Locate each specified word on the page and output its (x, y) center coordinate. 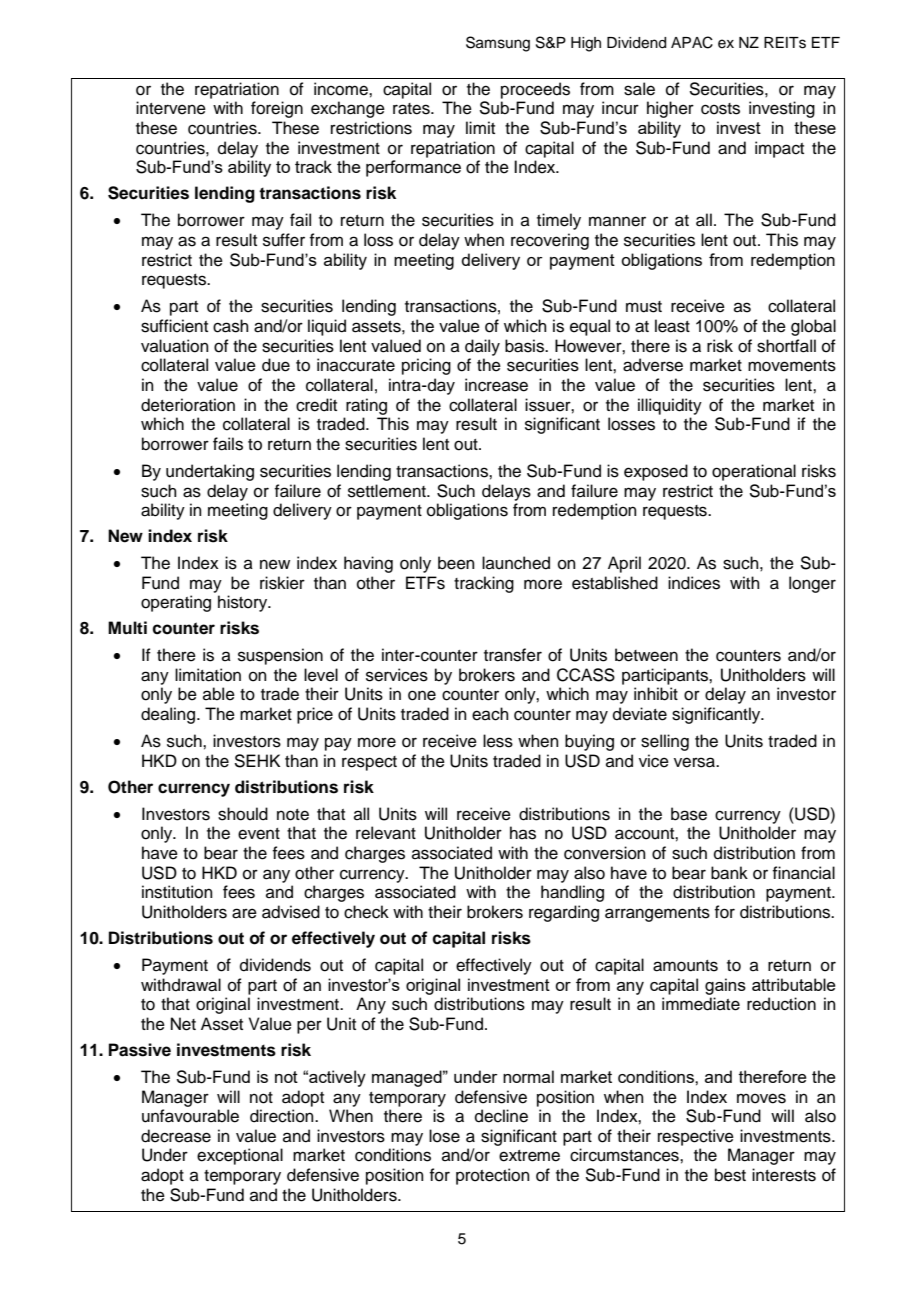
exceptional (240, 1156)
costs (720, 109)
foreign (277, 109)
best (730, 1175)
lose (444, 1136)
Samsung (498, 44)
